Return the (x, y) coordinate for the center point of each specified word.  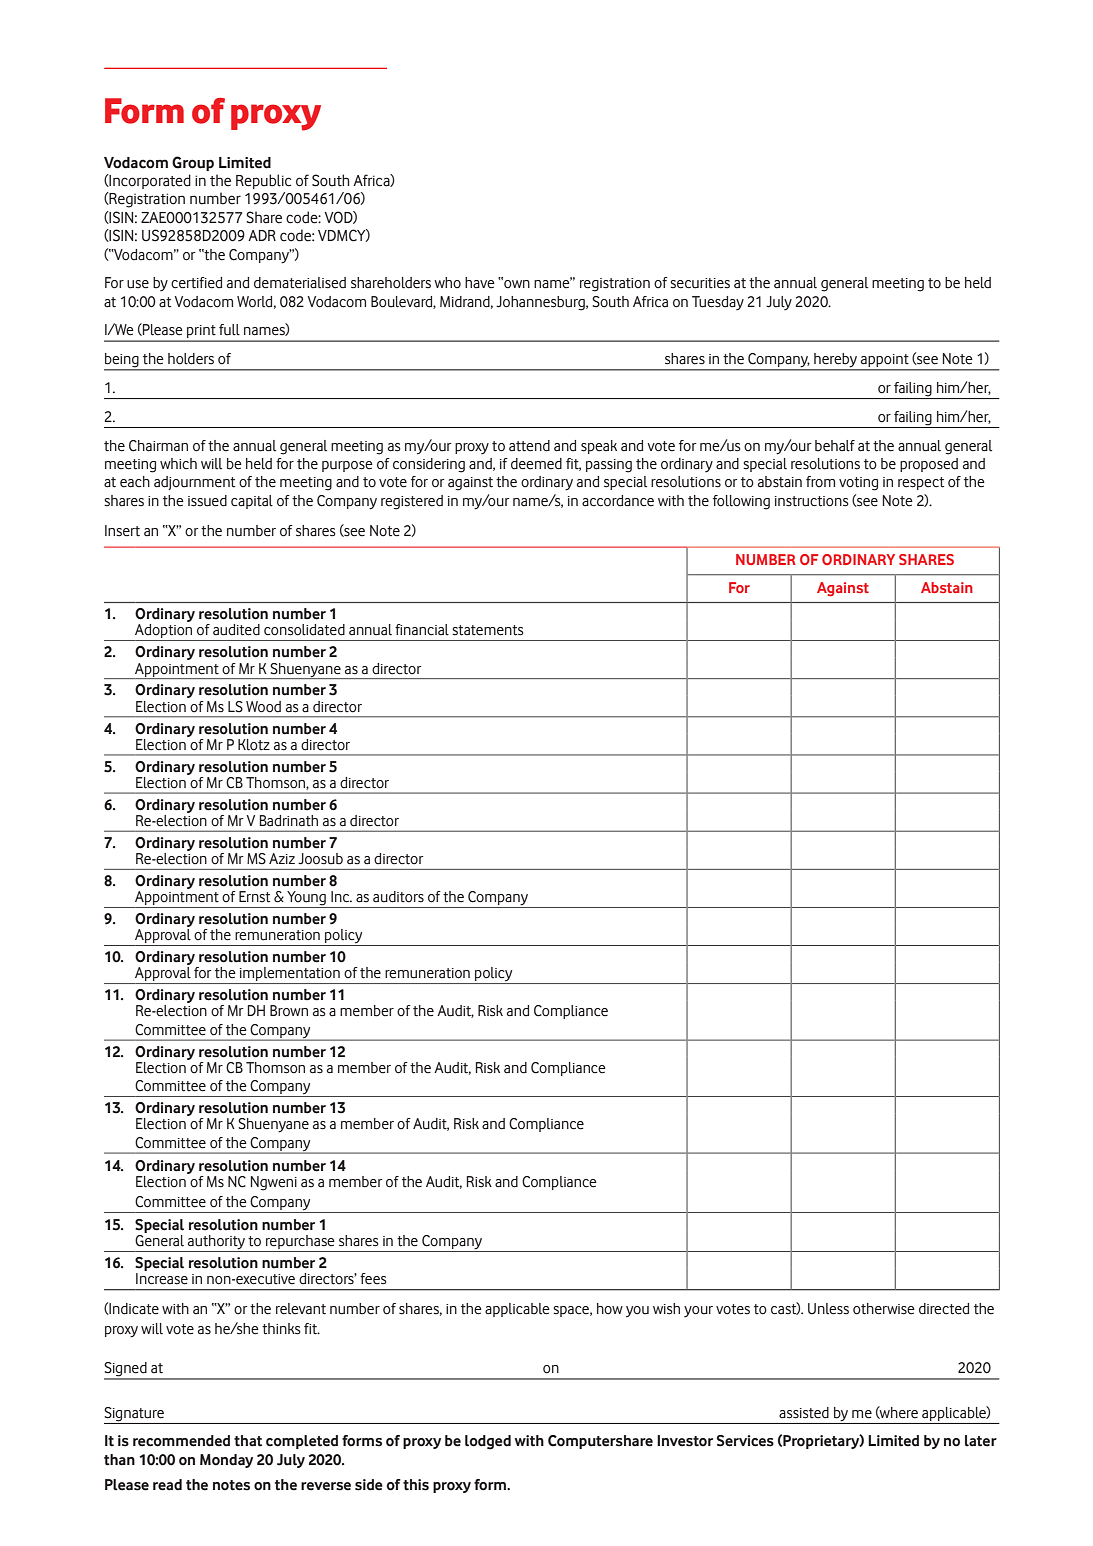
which (178, 463)
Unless (828, 1309)
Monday (226, 1461)
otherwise (884, 1309)
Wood (263, 707)
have (480, 283)
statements (488, 630)
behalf (835, 446)
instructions (812, 501)
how (610, 1309)
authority (216, 1243)
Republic (263, 181)
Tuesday (718, 303)
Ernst (254, 897)
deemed (536, 464)
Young (306, 899)
